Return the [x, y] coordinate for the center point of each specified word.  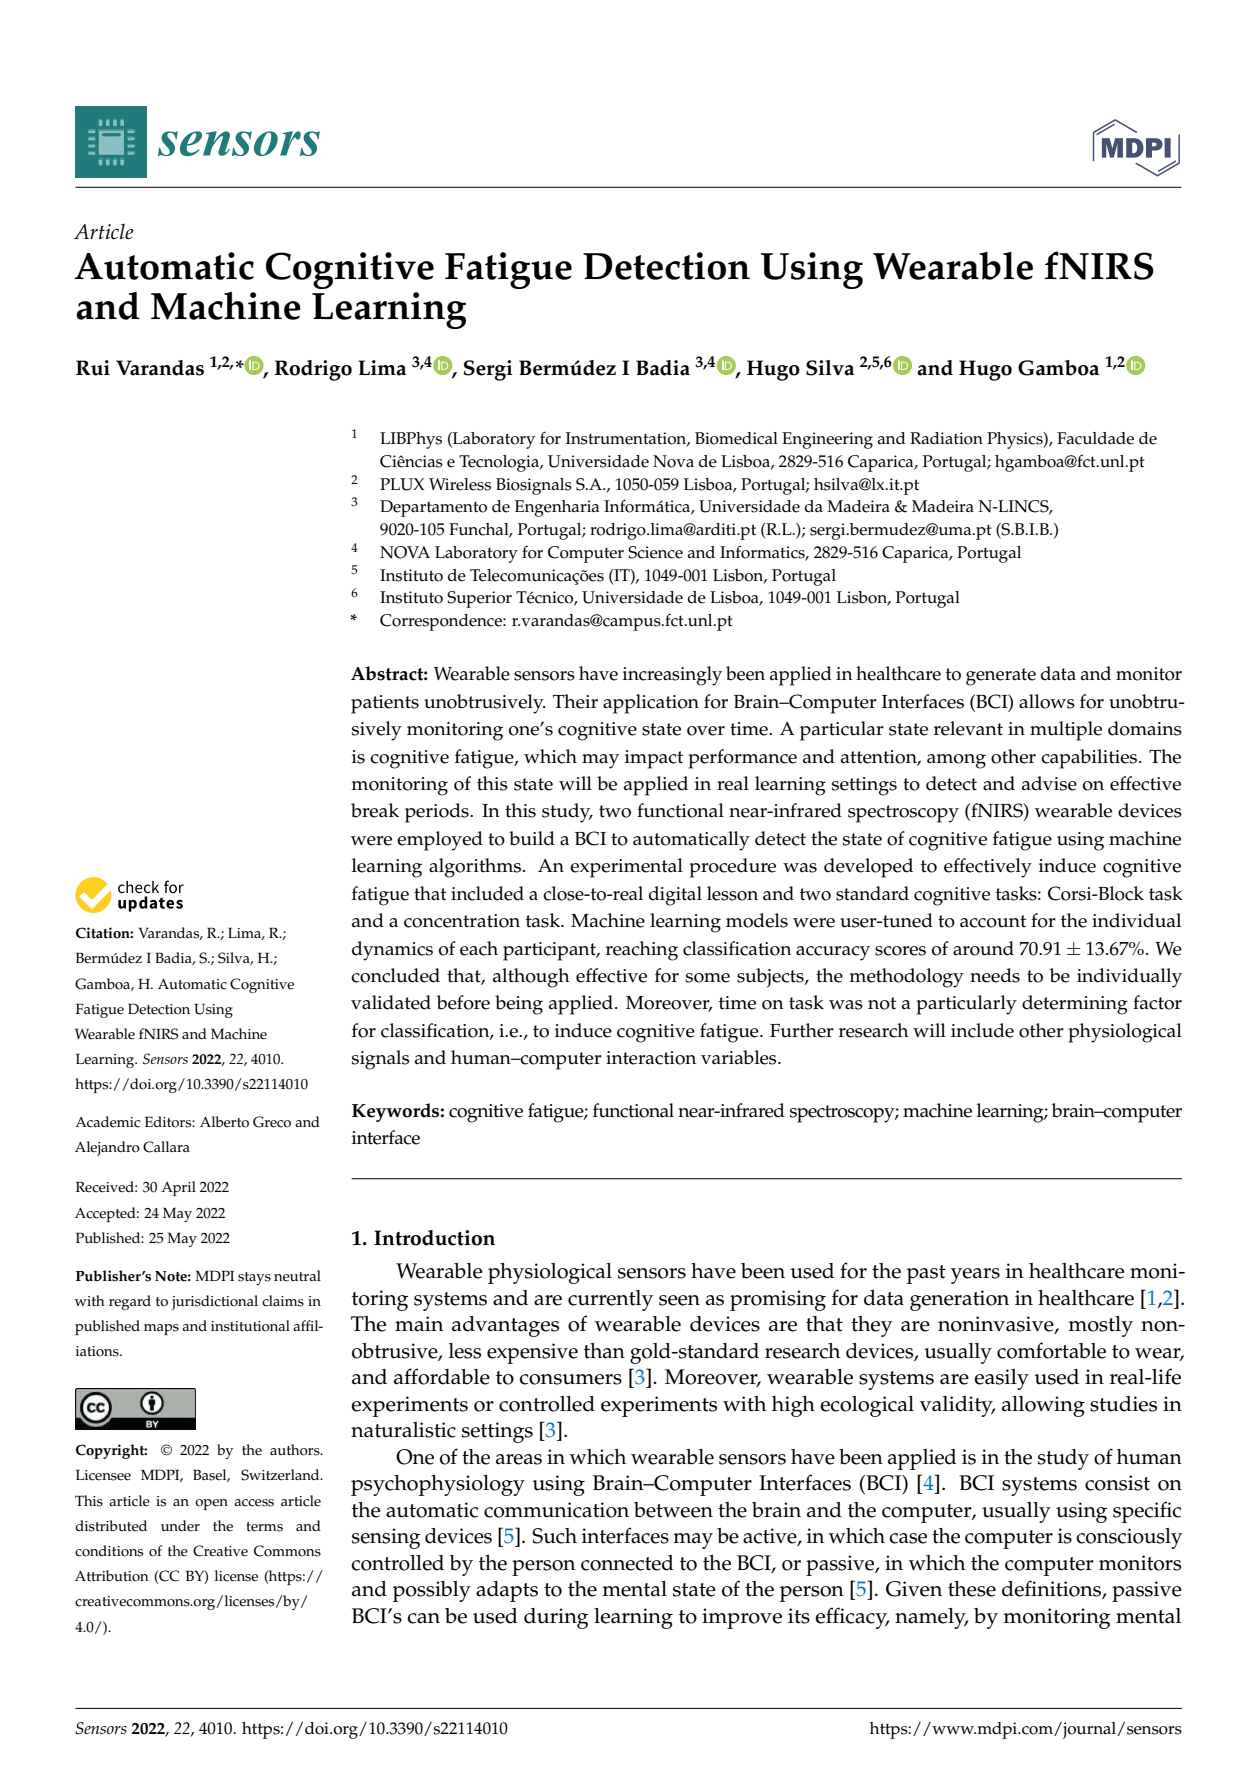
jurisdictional [215, 1302]
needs [995, 975]
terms [264, 1527]
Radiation [946, 438]
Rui [93, 368]
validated [391, 1002]
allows [1047, 701]
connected [627, 1563]
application [651, 704]
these [972, 1589]
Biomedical [736, 438]
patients [385, 704]
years [975, 1276]
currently [610, 1300]
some [708, 978]
